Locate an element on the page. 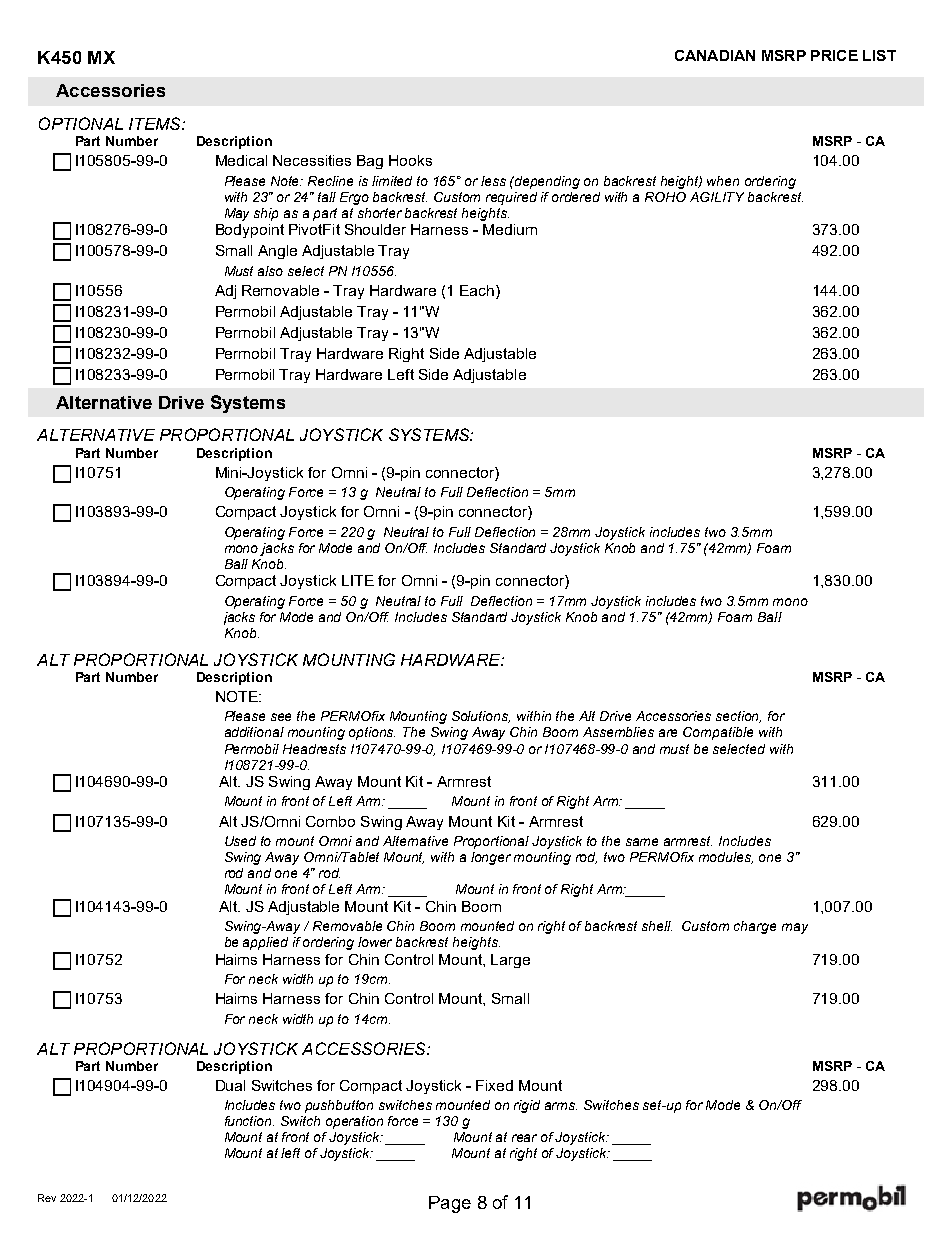 The width and height of the document is (952, 1233). additional is located at coordinates (254, 732).
